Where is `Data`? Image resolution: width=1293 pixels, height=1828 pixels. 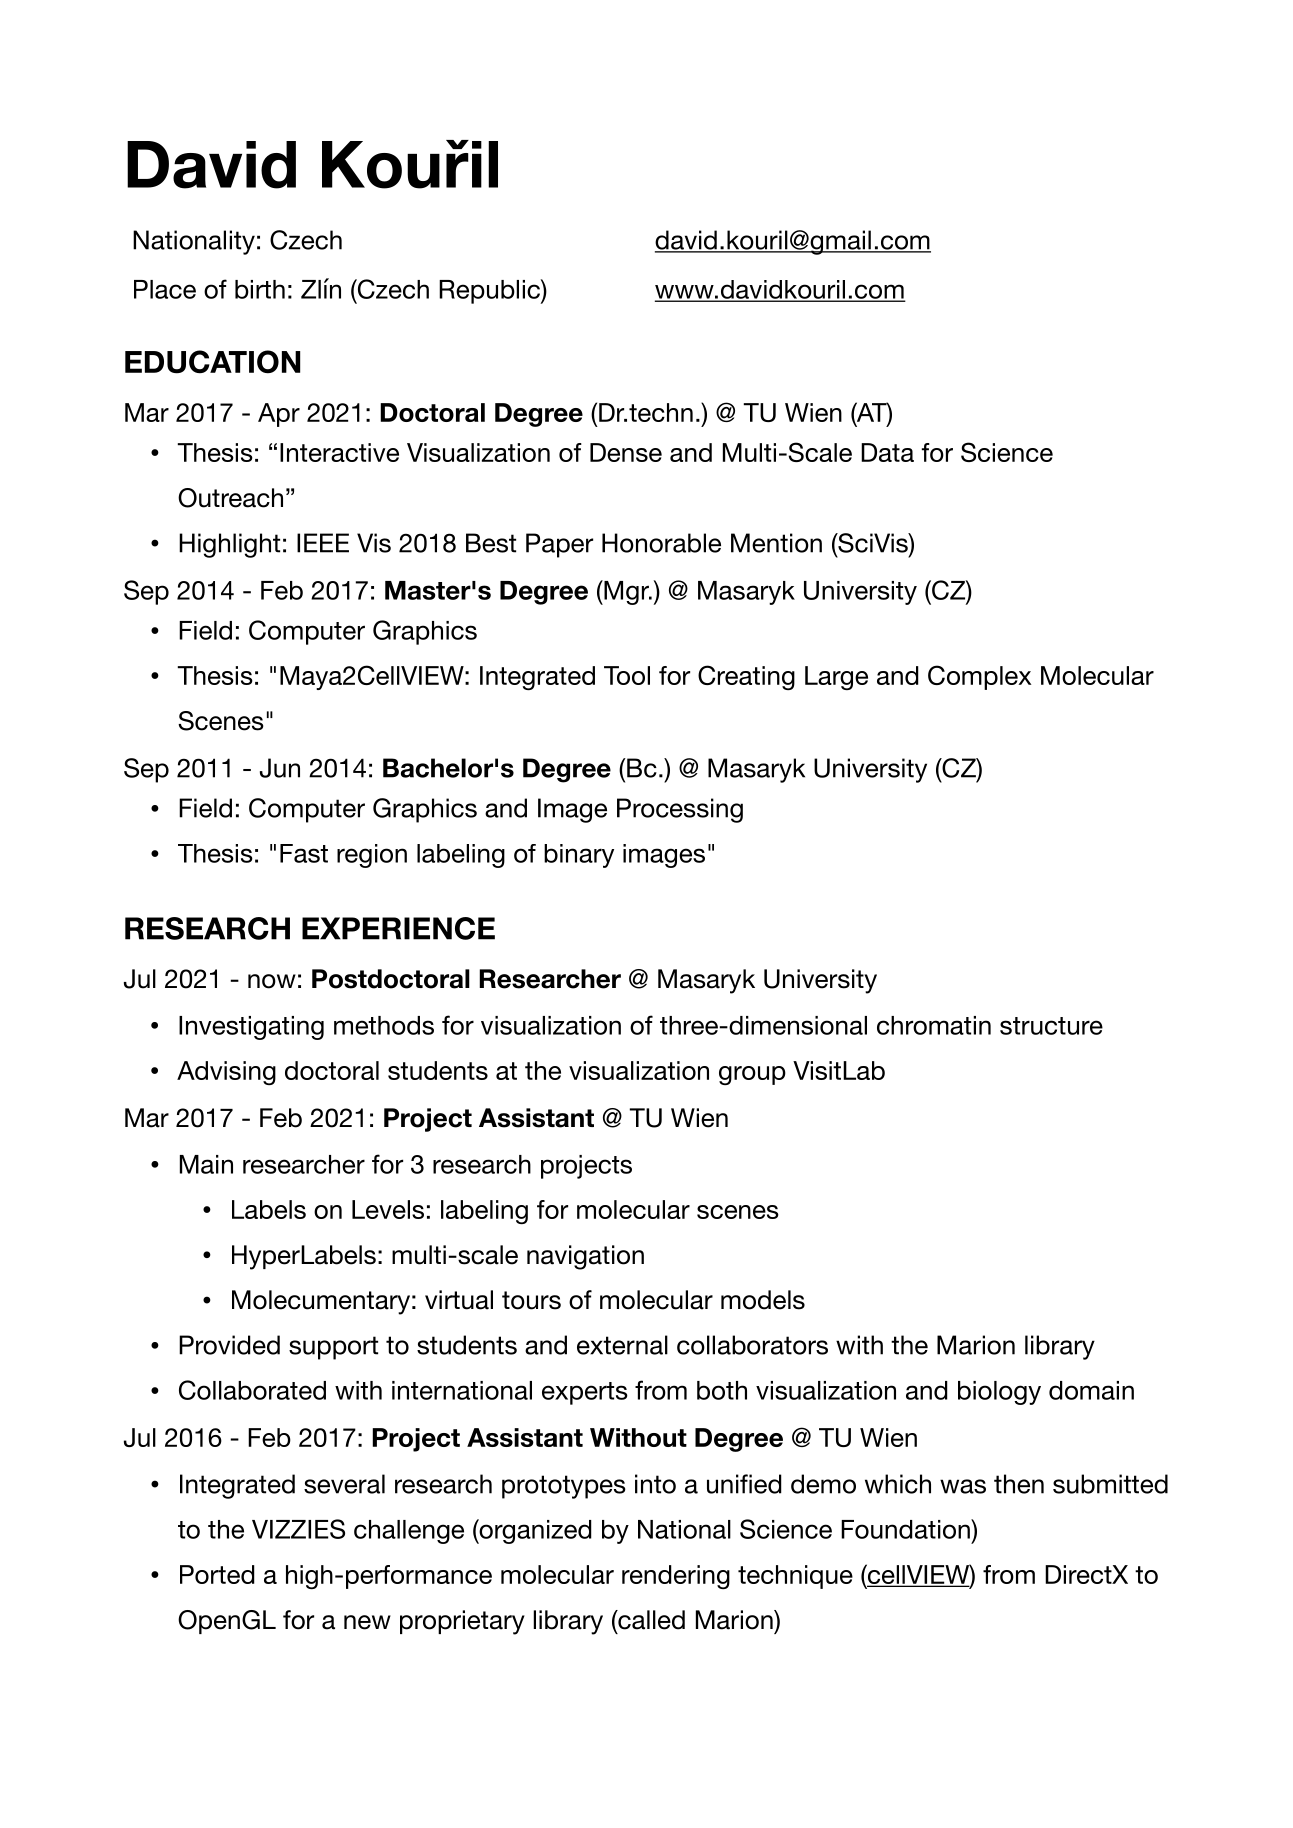 Data is located at coordinates (887, 452).
